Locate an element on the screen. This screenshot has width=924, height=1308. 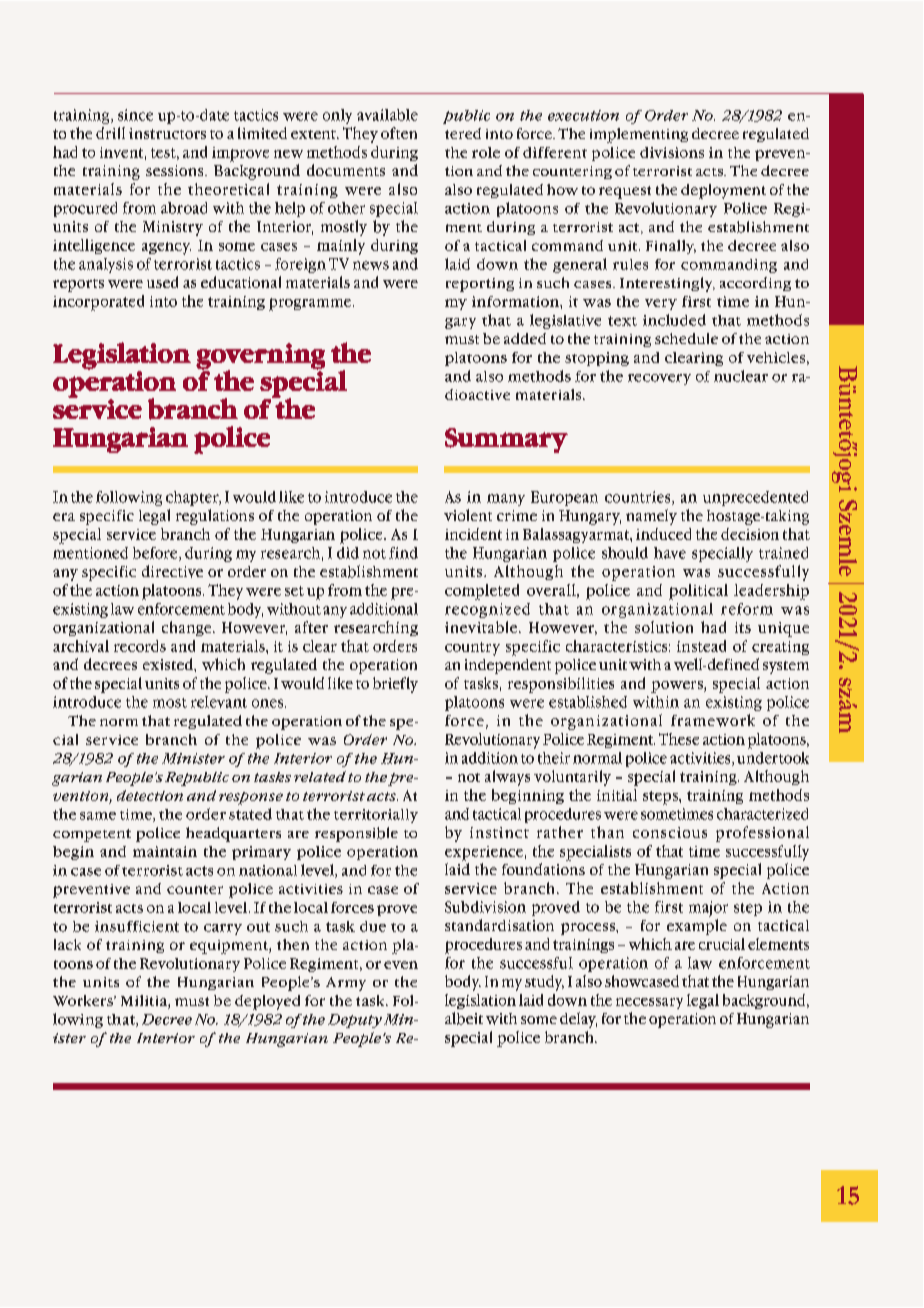
Workers is located at coordinates (84, 1000).
